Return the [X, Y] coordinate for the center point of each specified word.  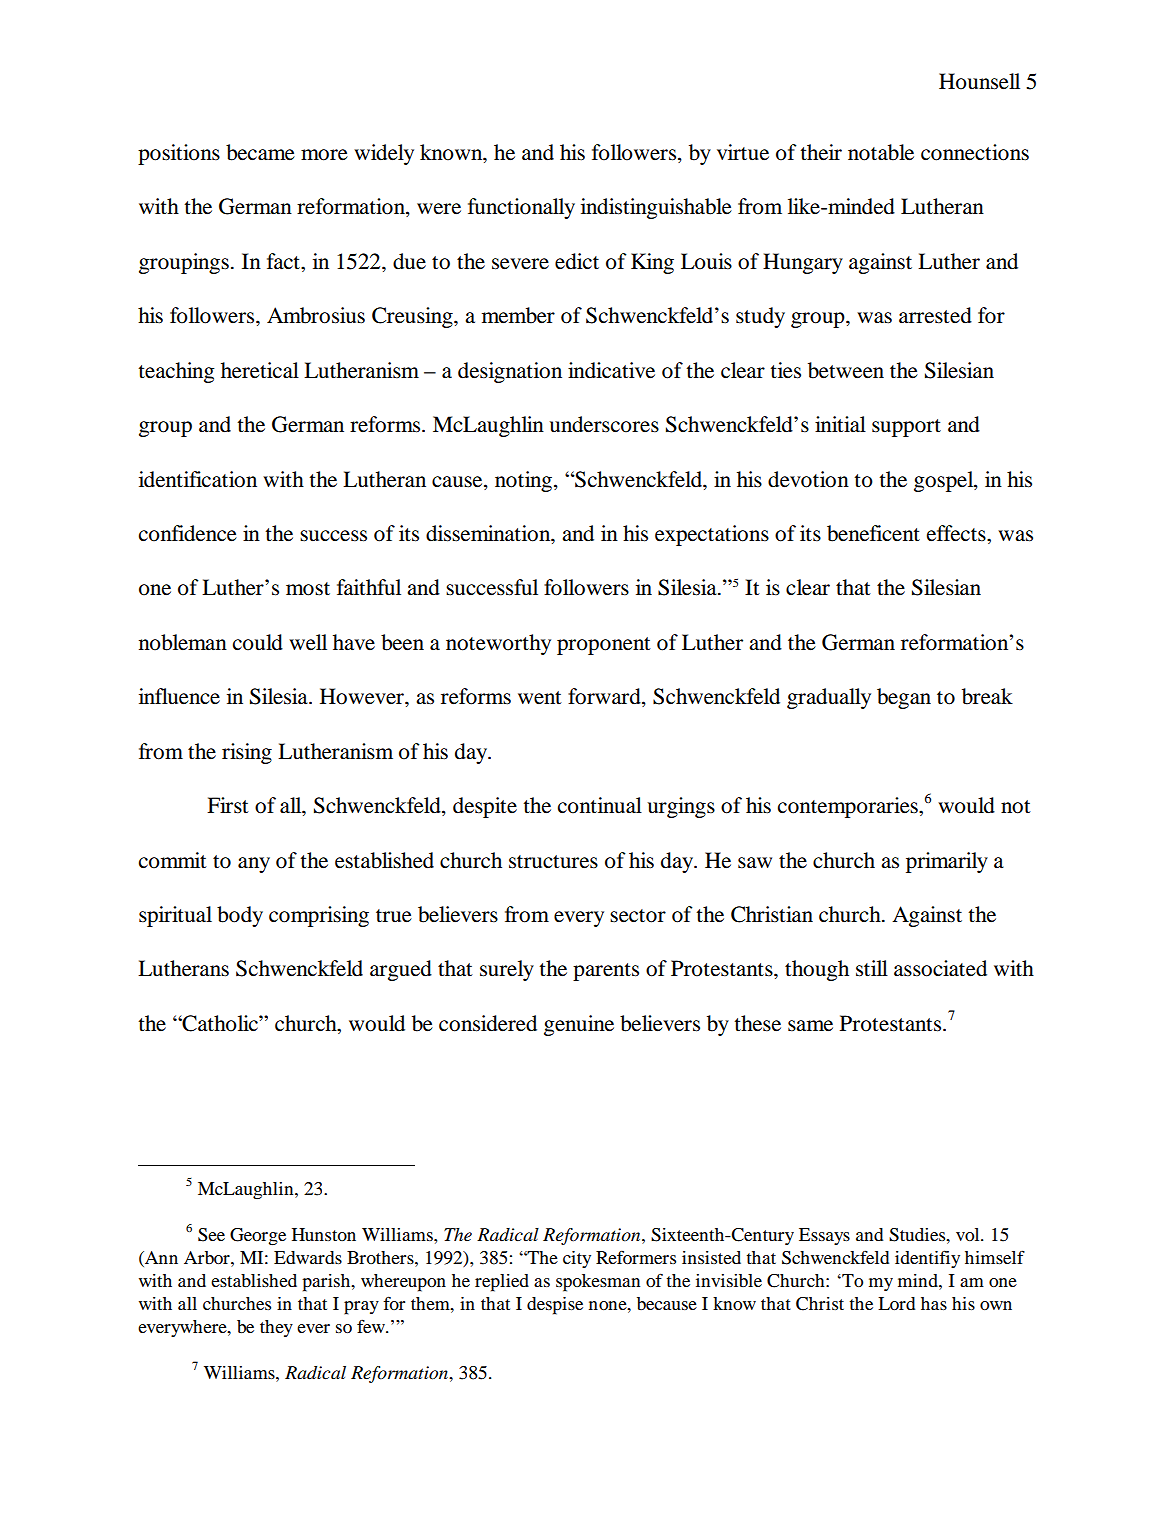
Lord [896, 1303]
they [276, 1328]
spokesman [598, 1283]
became [260, 152]
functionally [521, 208]
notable [881, 152]
